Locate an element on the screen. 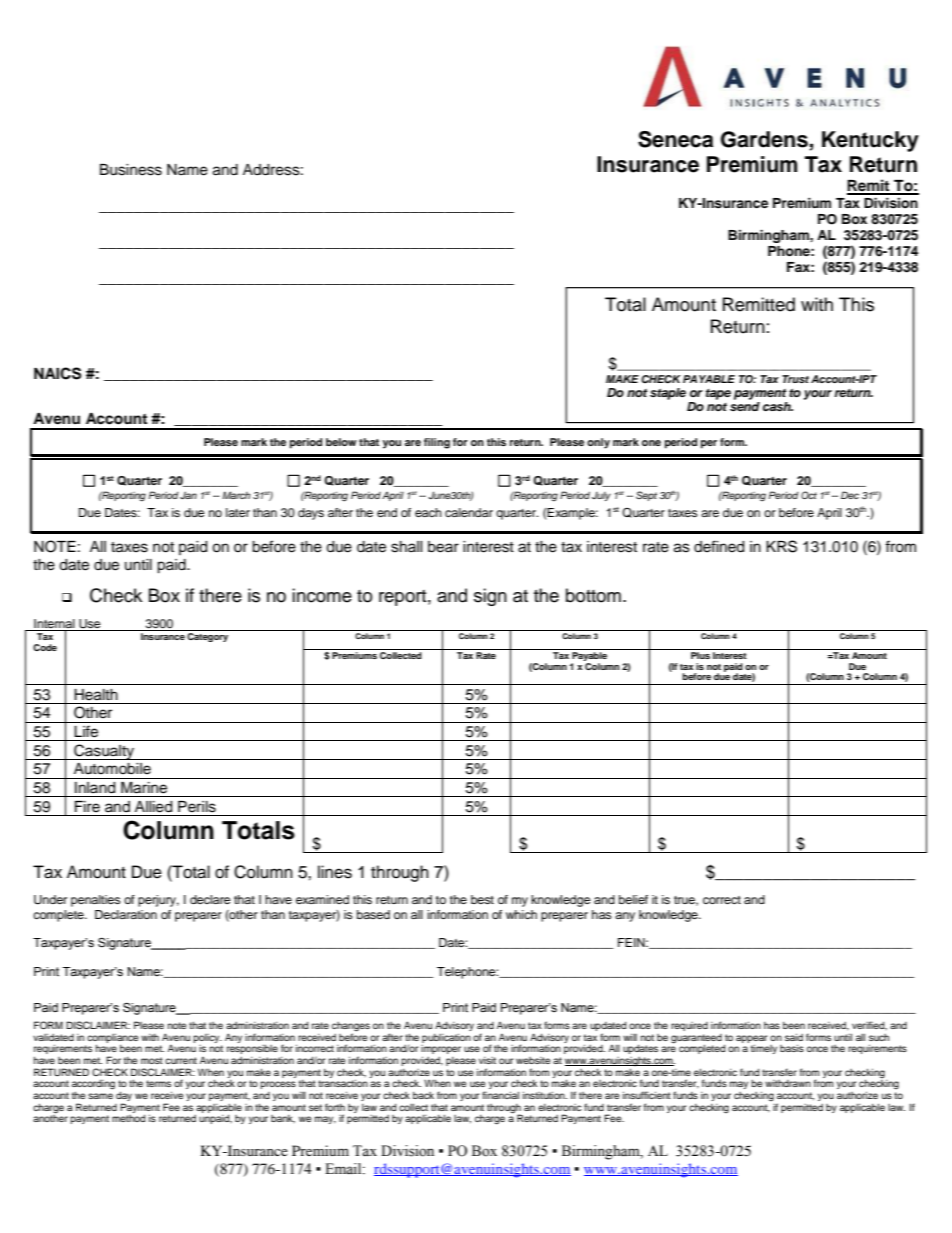 The height and width of the screenshot is (1233, 952). back is located at coordinates (423, 1095).
